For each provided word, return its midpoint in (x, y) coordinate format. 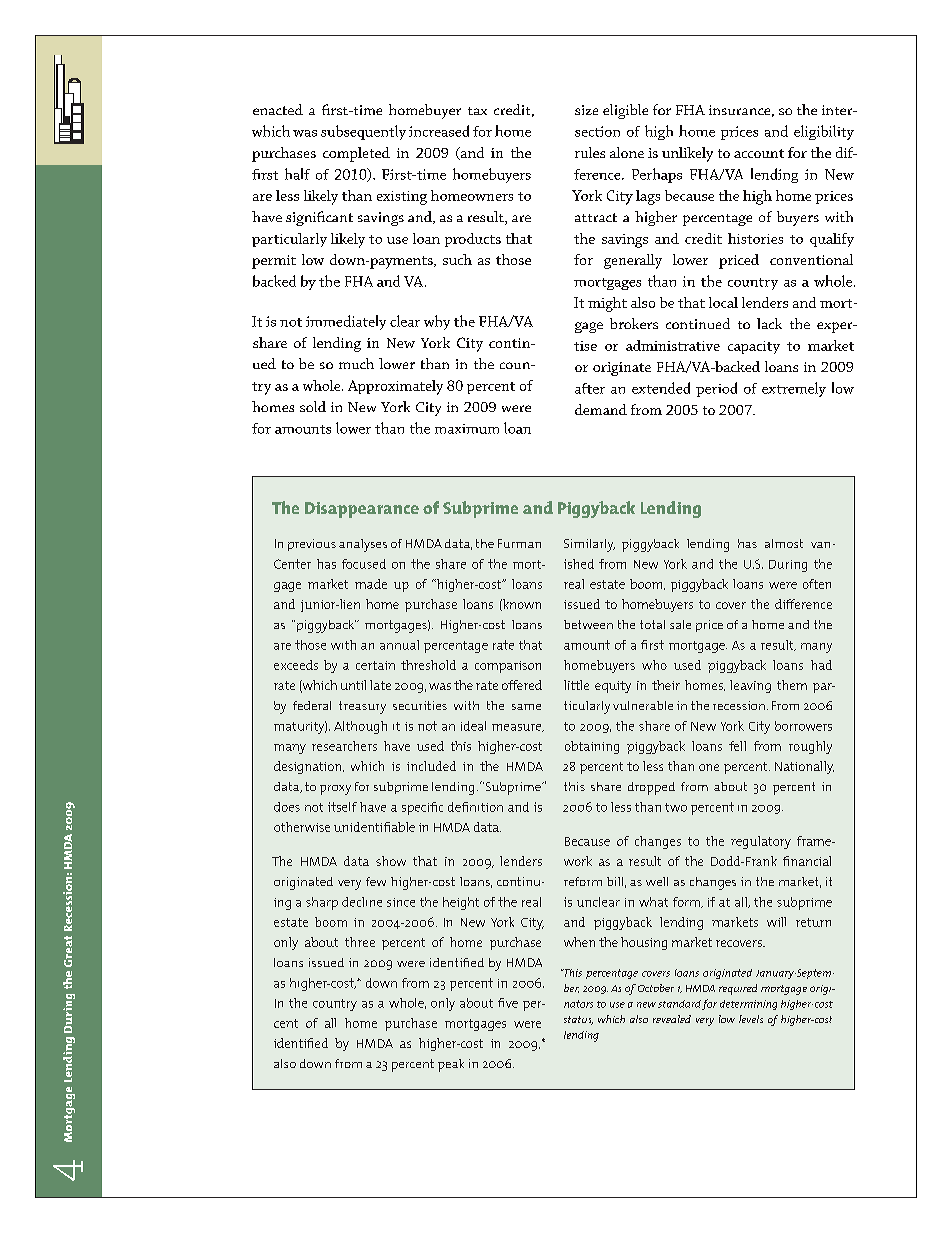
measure (518, 728)
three (360, 942)
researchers (344, 746)
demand (601, 409)
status (578, 1020)
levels (751, 1019)
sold (313, 406)
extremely (794, 389)
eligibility (824, 132)
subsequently (363, 132)
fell (737, 746)
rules (590, 152)
